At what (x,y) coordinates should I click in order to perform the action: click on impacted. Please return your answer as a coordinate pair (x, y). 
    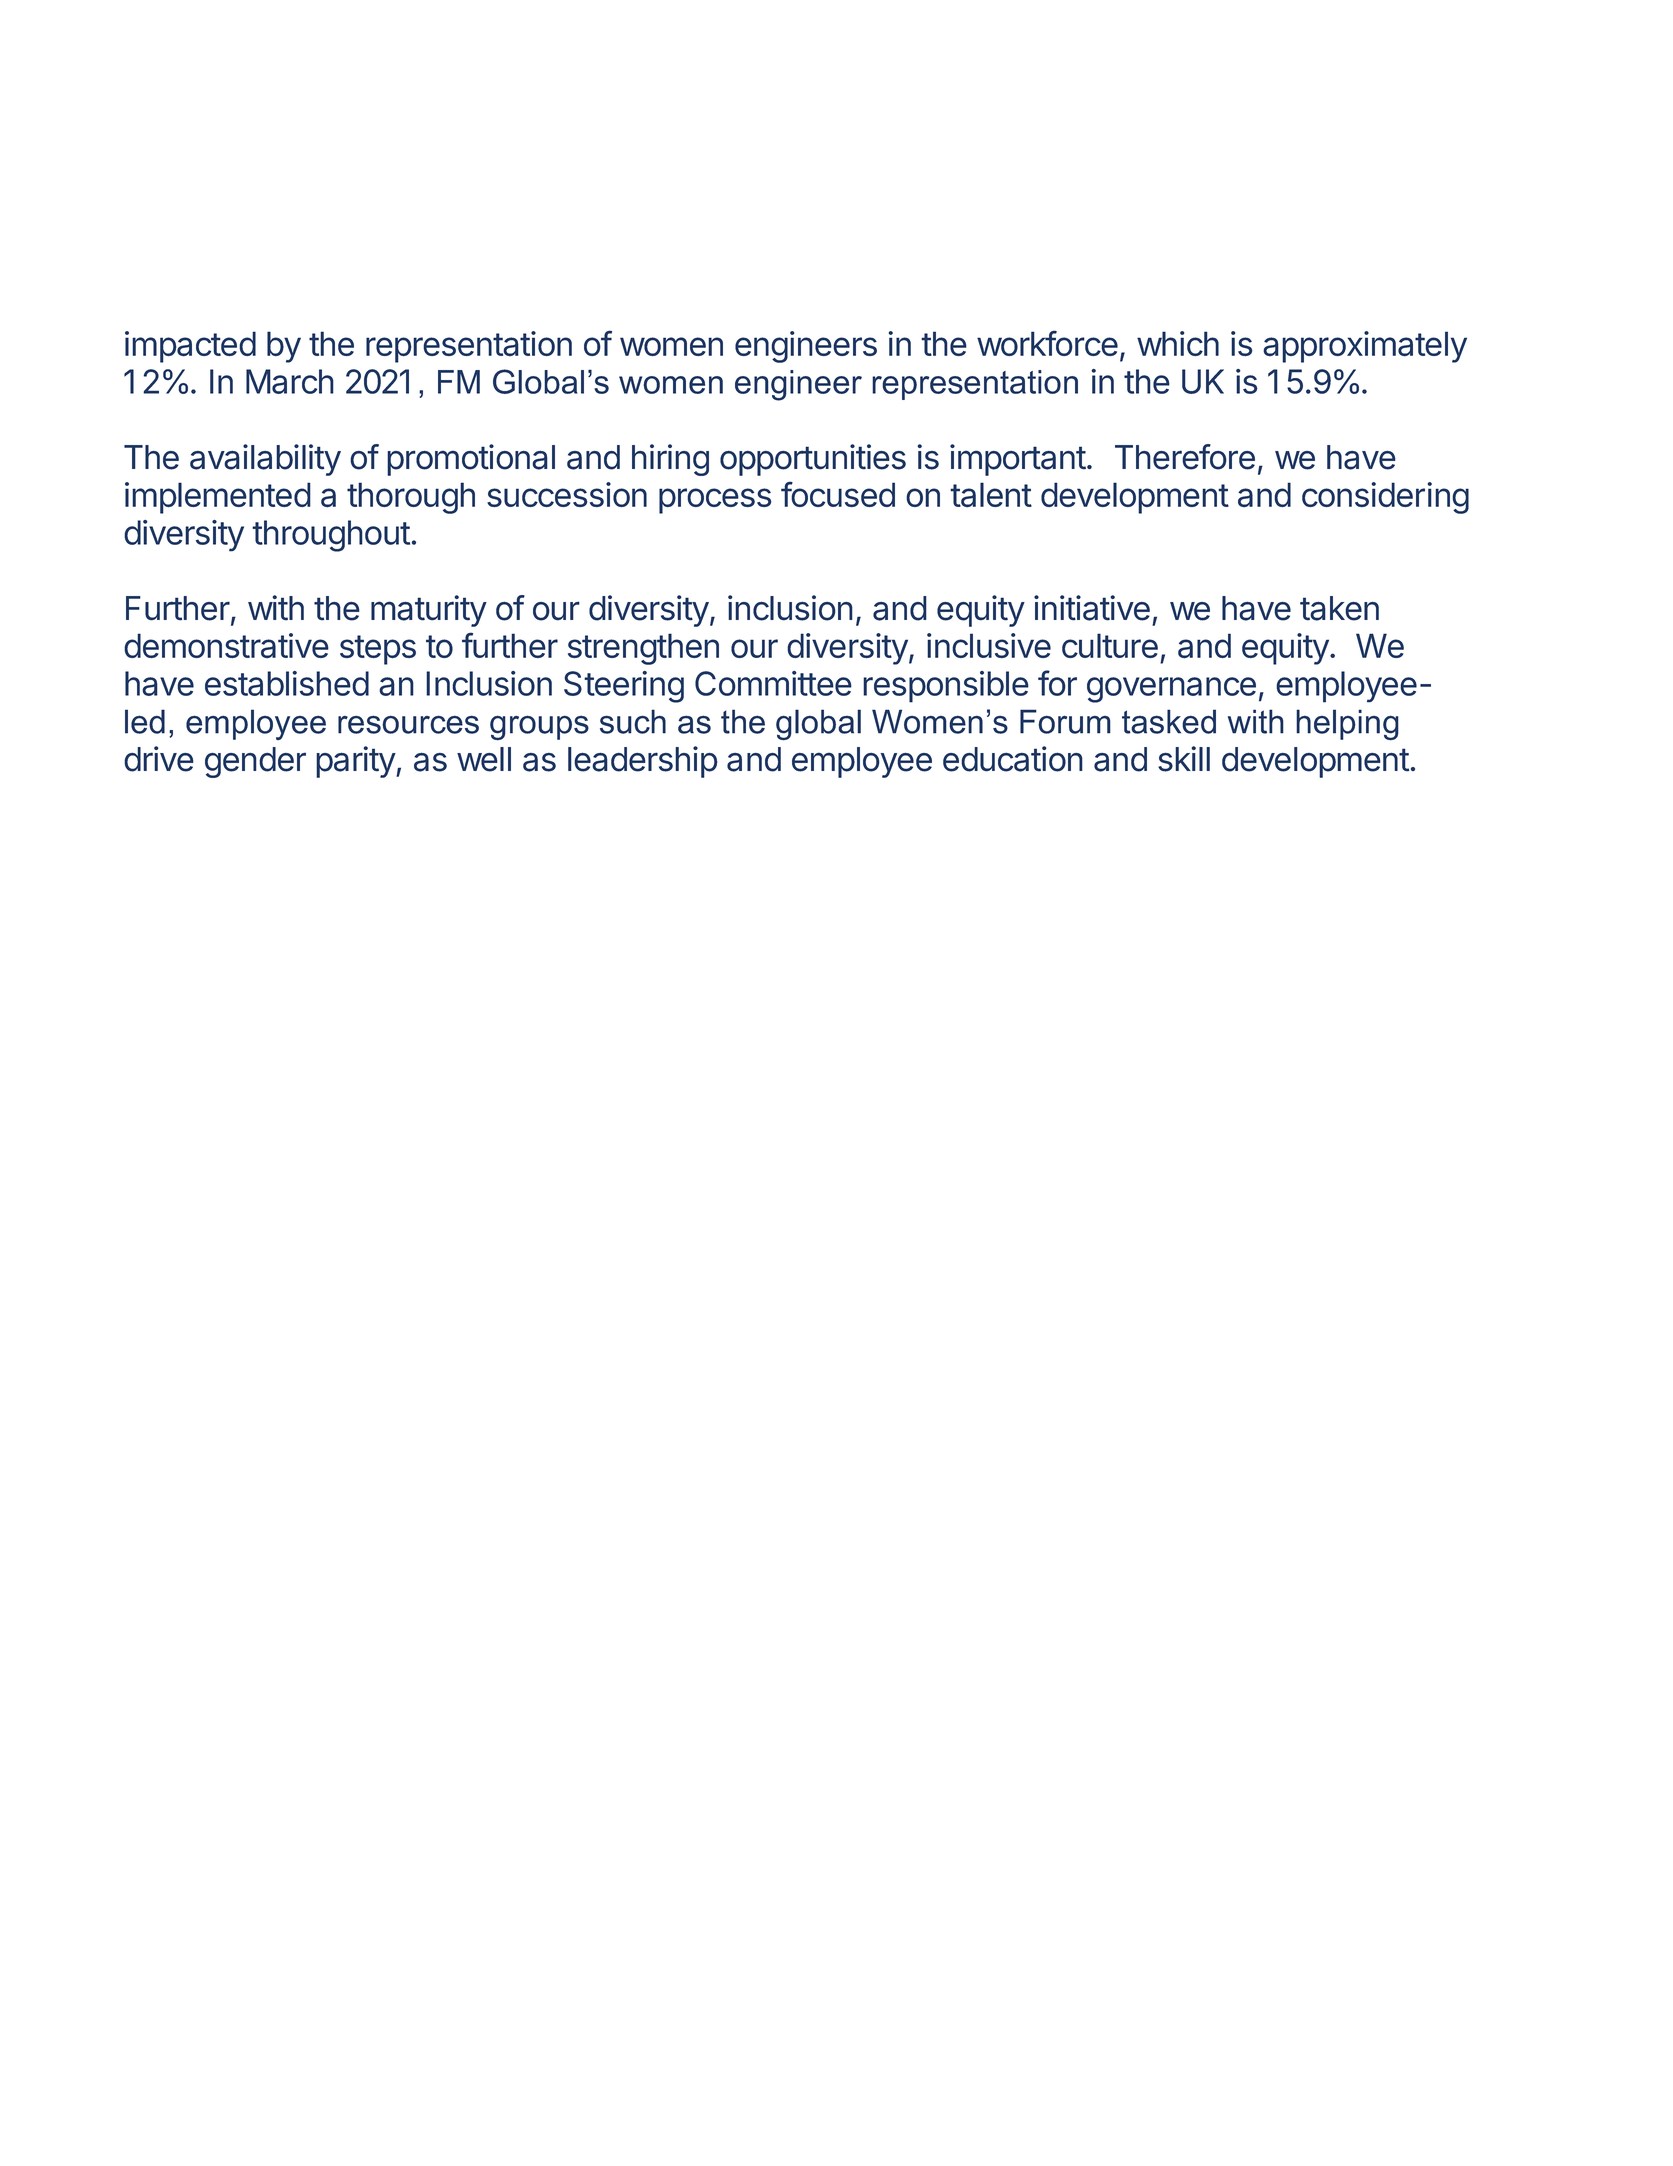
    Looking at the image, I should click on (190, 347).
